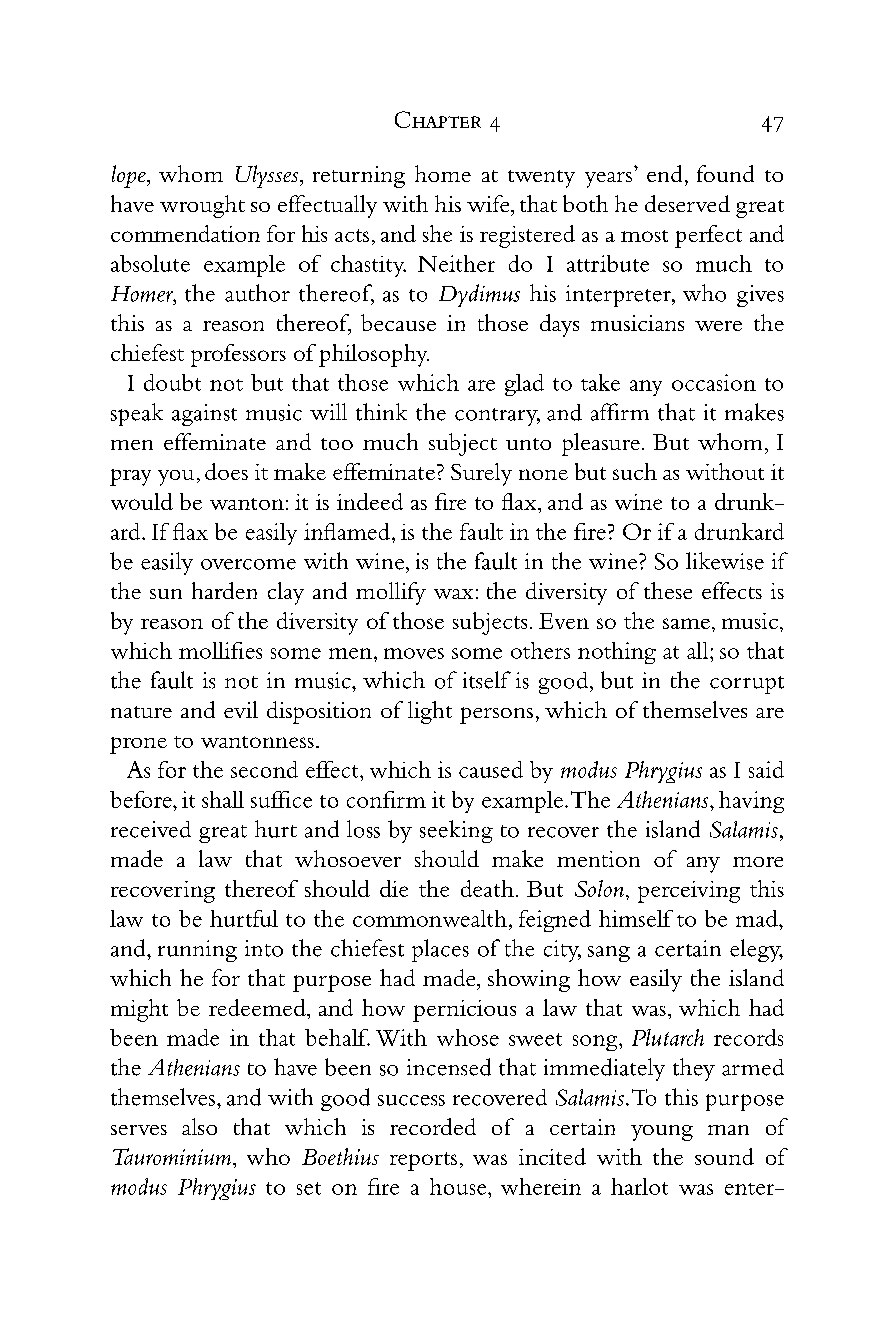 This document has width=896, height=1331. Describe the element at coordinates (487, 680) in the document. I see `itself` at that location.
